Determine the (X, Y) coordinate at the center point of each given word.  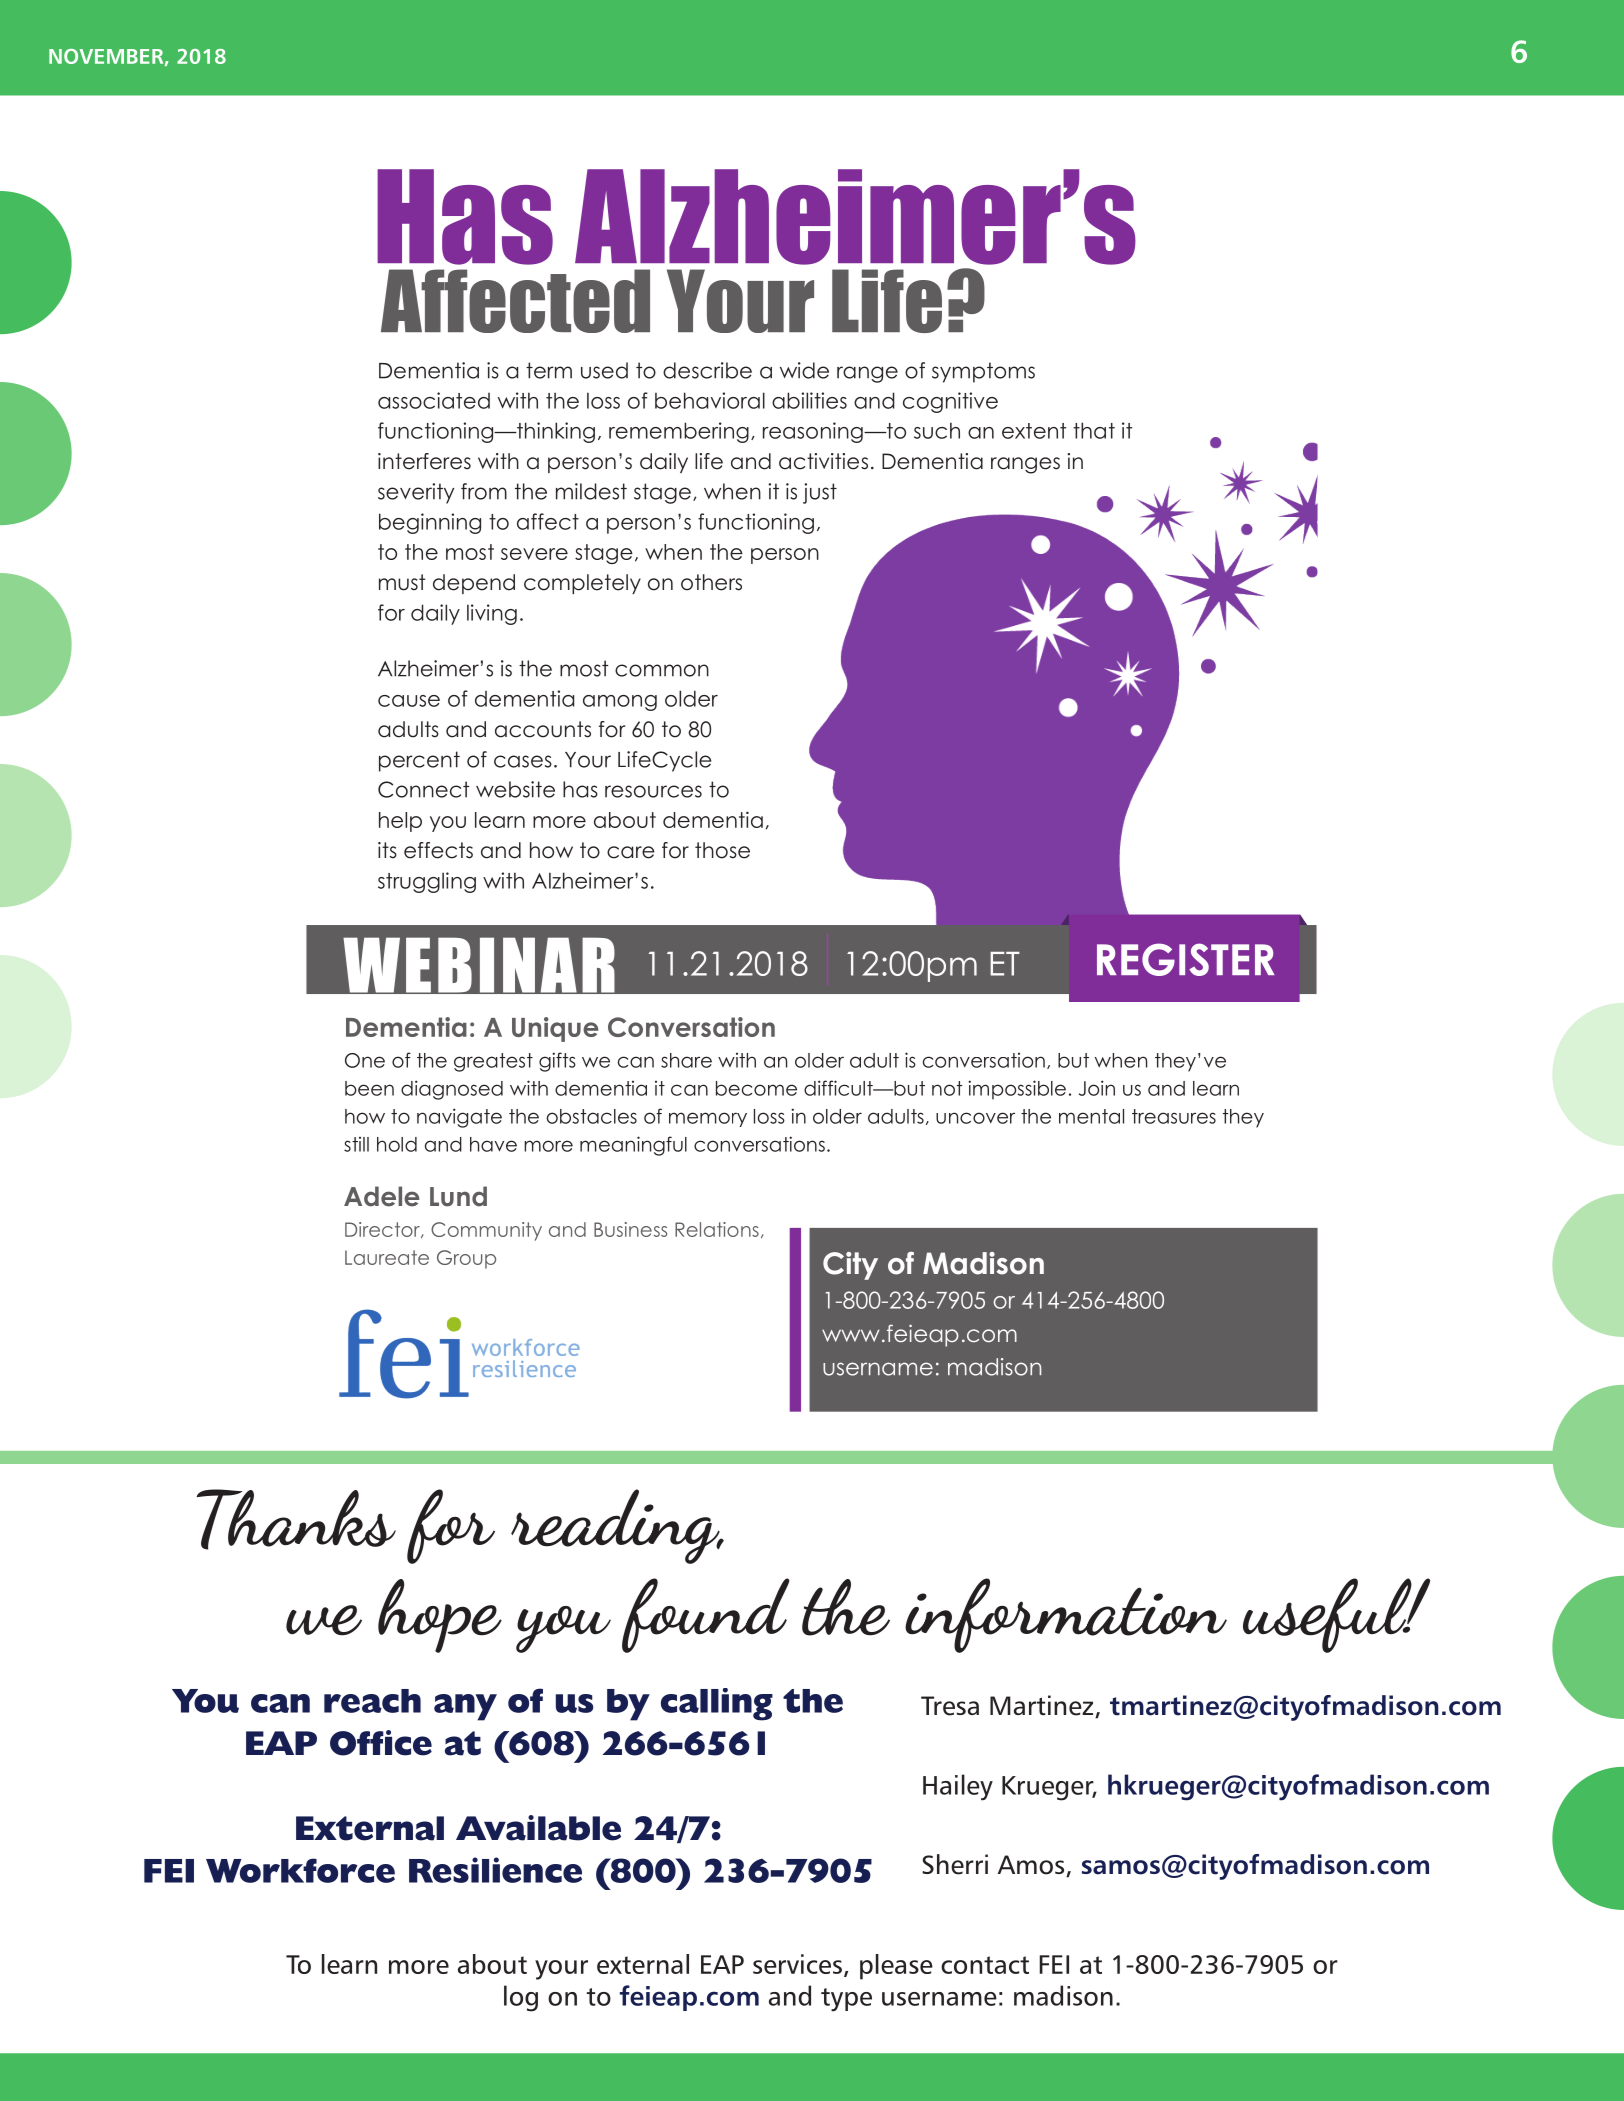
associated (434, 400)
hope (440, 1616)
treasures (1174, 1116)
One (365, 1060)
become (756, 1088)
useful (1328, 1615)
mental (1091, 1116)
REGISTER (1185, 959)
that (1094, 430)
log (521, 1998)
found (706, 1615)
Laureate (387, 1257)
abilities (809, 400)
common (662, 670)
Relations (717, 1229)
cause (409, 701)
